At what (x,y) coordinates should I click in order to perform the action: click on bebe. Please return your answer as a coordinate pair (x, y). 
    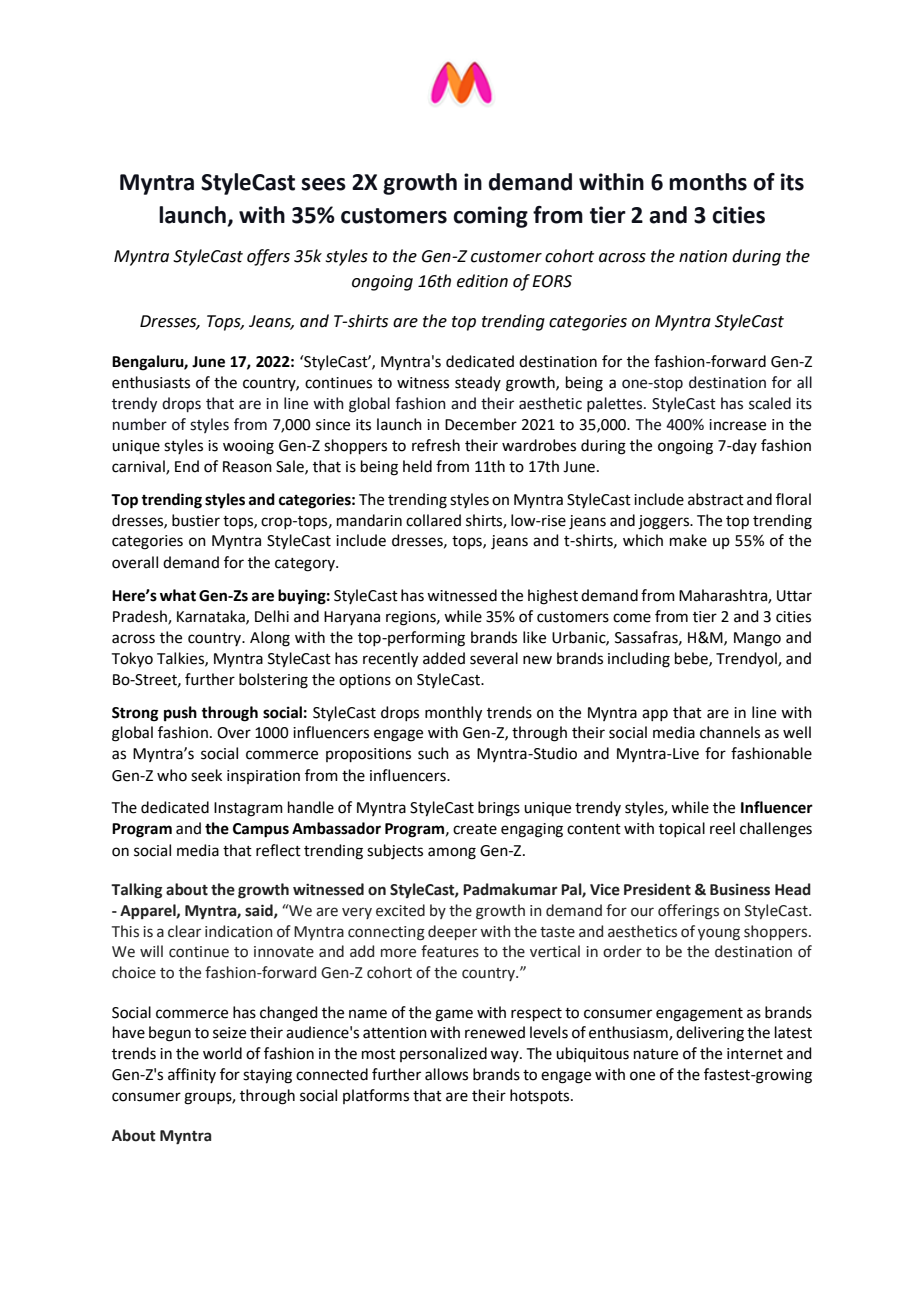
    Looking at the image, I should click on (692, 659).
